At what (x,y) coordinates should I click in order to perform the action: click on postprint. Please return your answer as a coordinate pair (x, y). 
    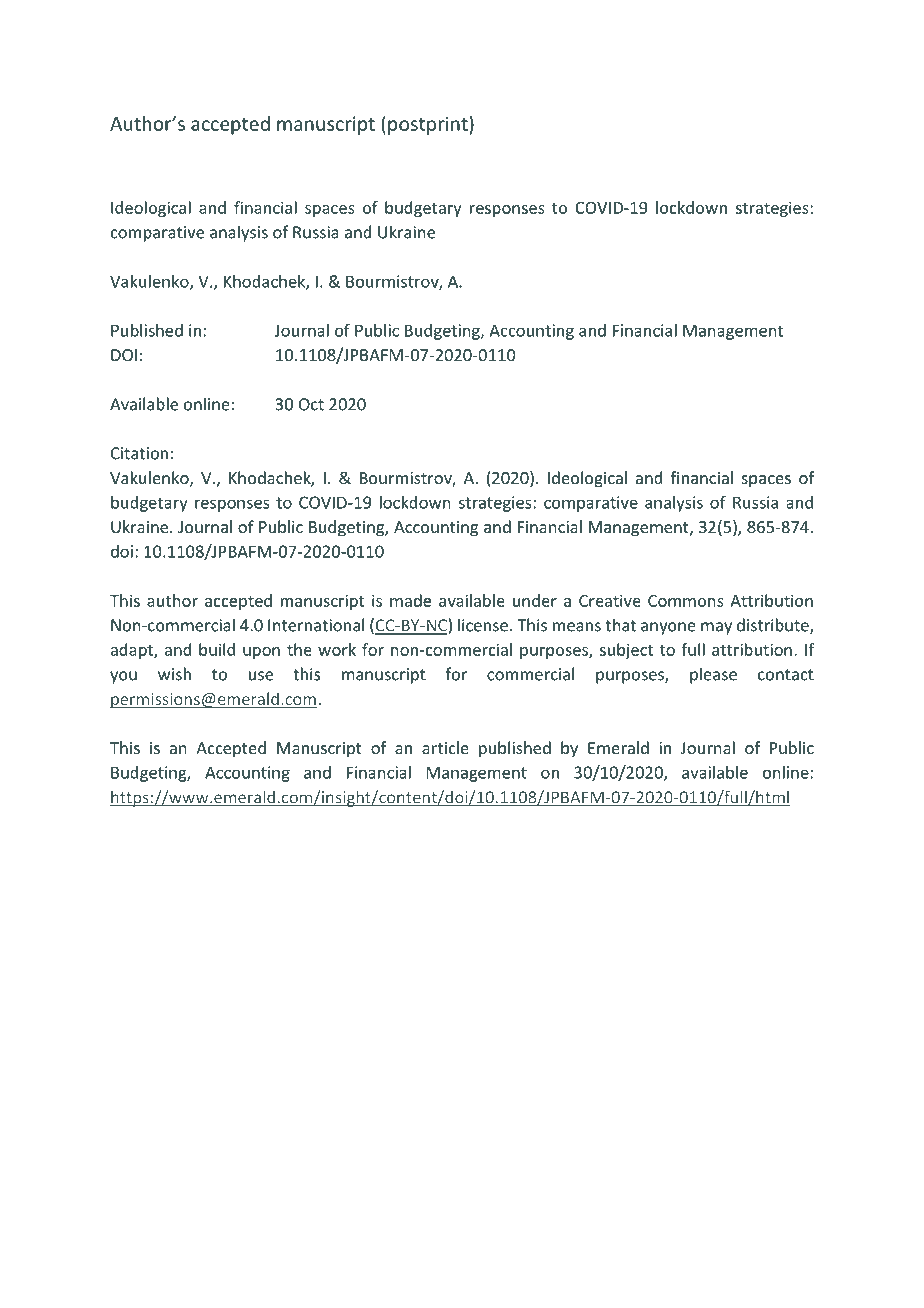
    Looking at the image, I should click on (429, 125).
